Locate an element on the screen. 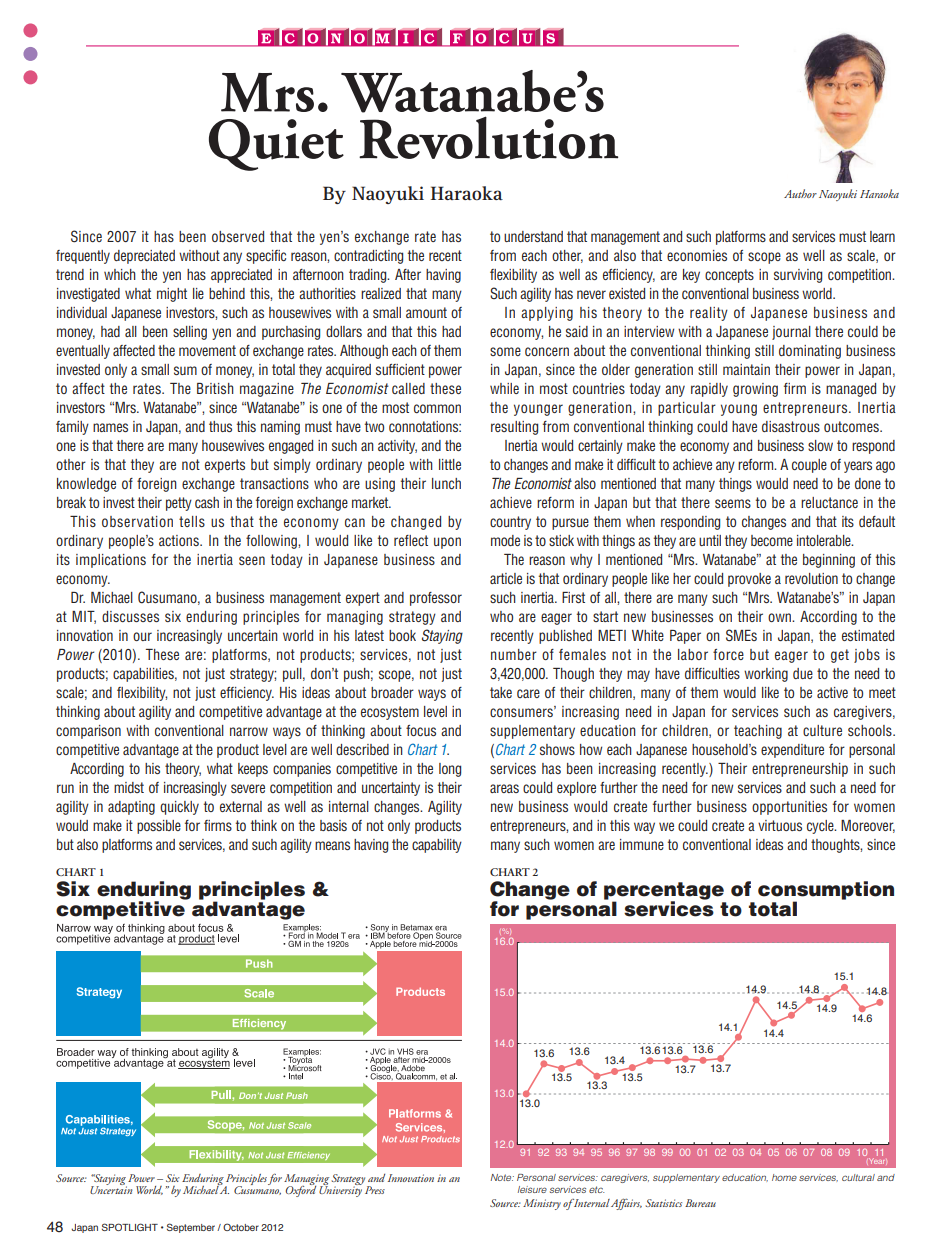 Image resolution: width=952 pixels, height=1252 pixels. provoke is located at coordinates (749, 580).
